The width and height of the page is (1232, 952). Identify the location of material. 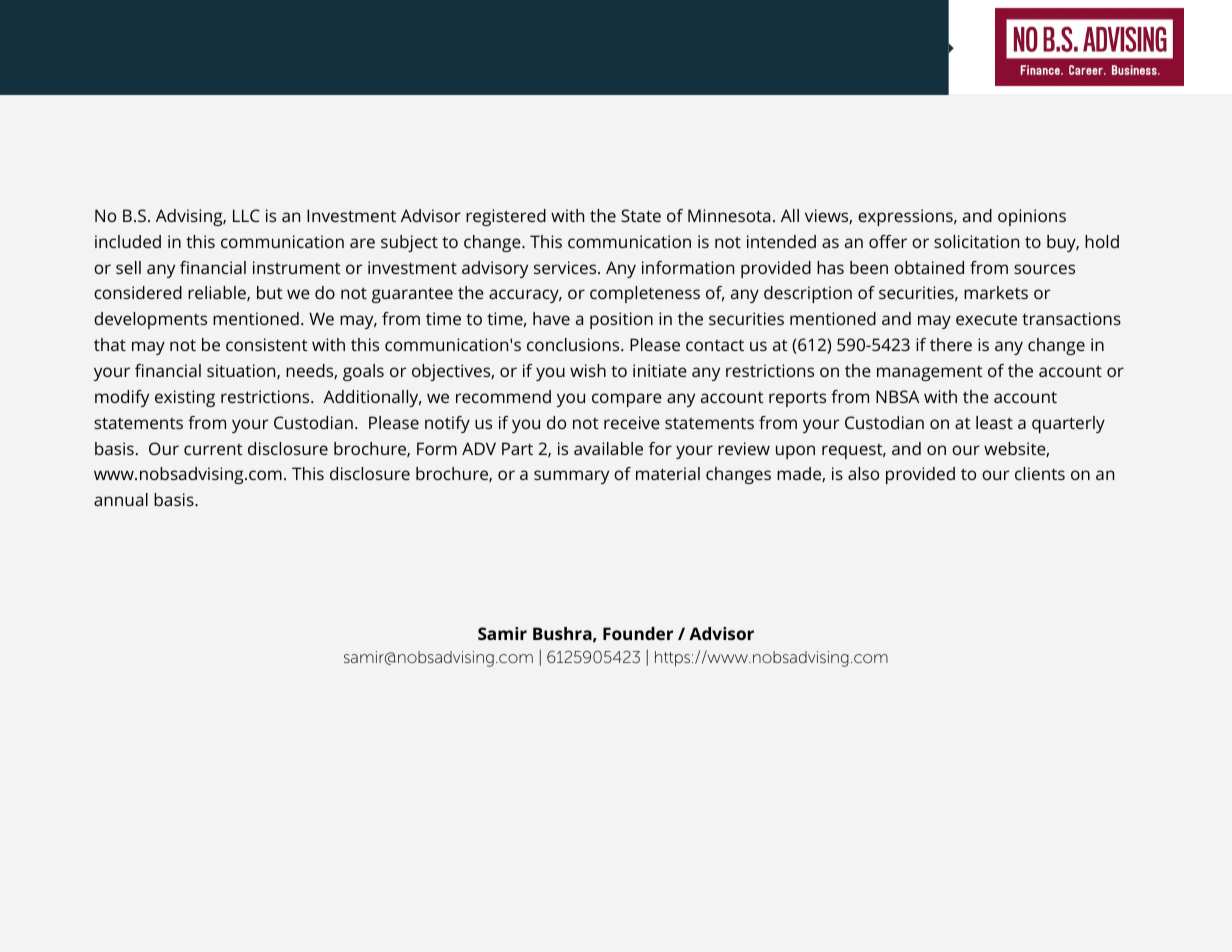
(668, 473).
